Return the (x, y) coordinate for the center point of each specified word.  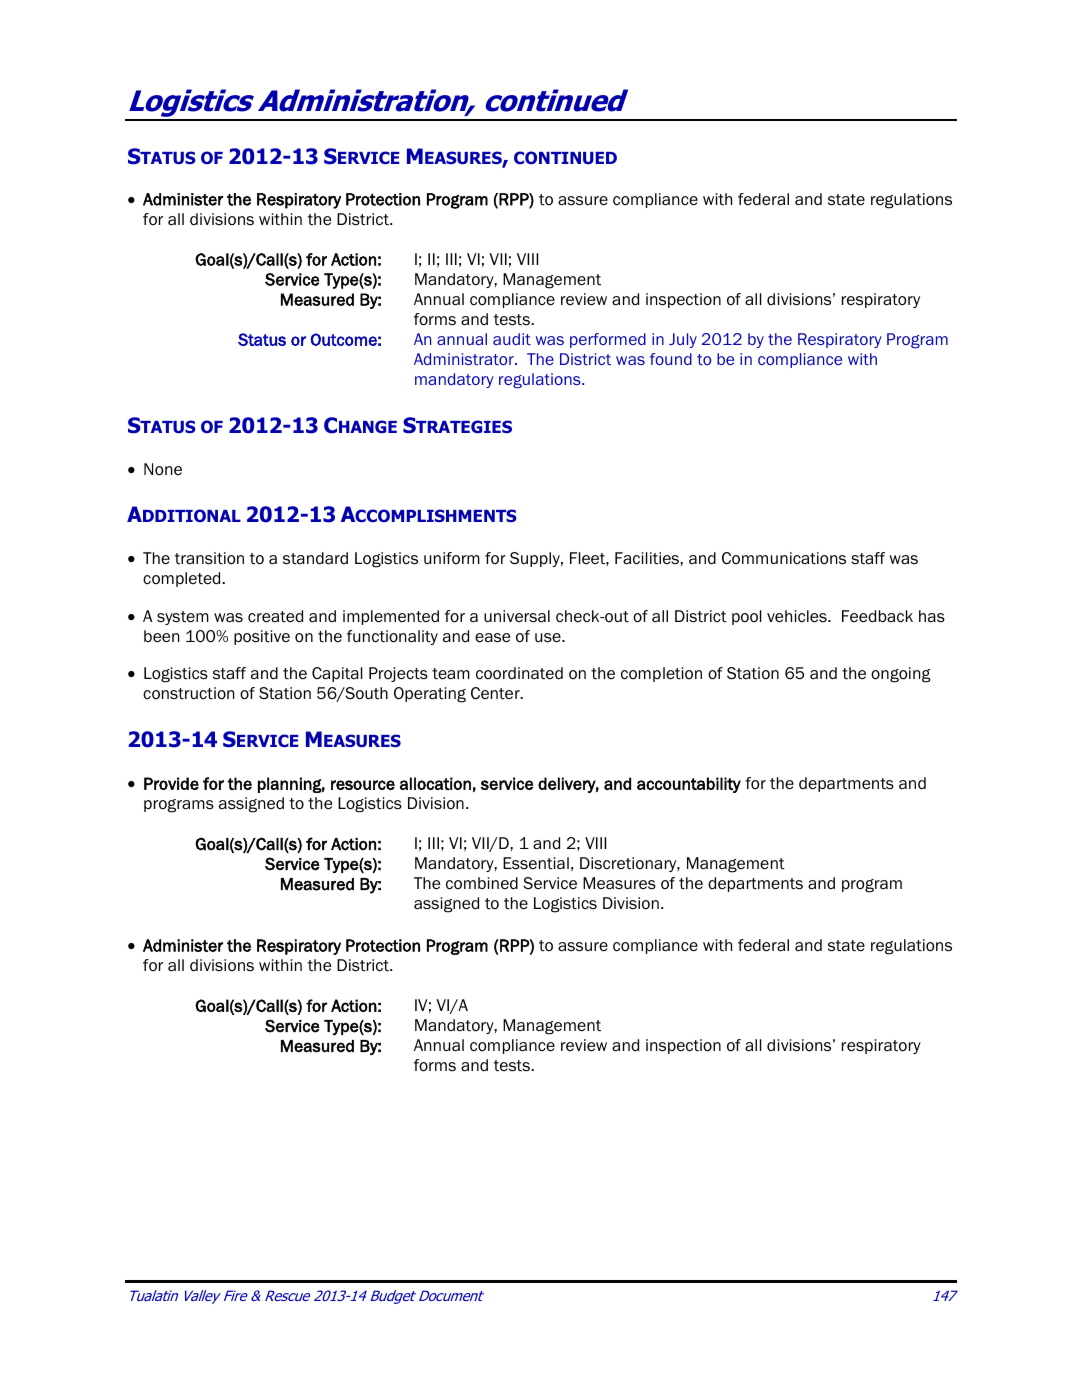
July (683, 340)
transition (209, 558)
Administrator (465, 359)
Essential (536, 863)
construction (188, 693)
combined (482, 883)
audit (512, 339)
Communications (784, 558)
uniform (452, 558)
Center (496, 693)
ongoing (901, 675)
